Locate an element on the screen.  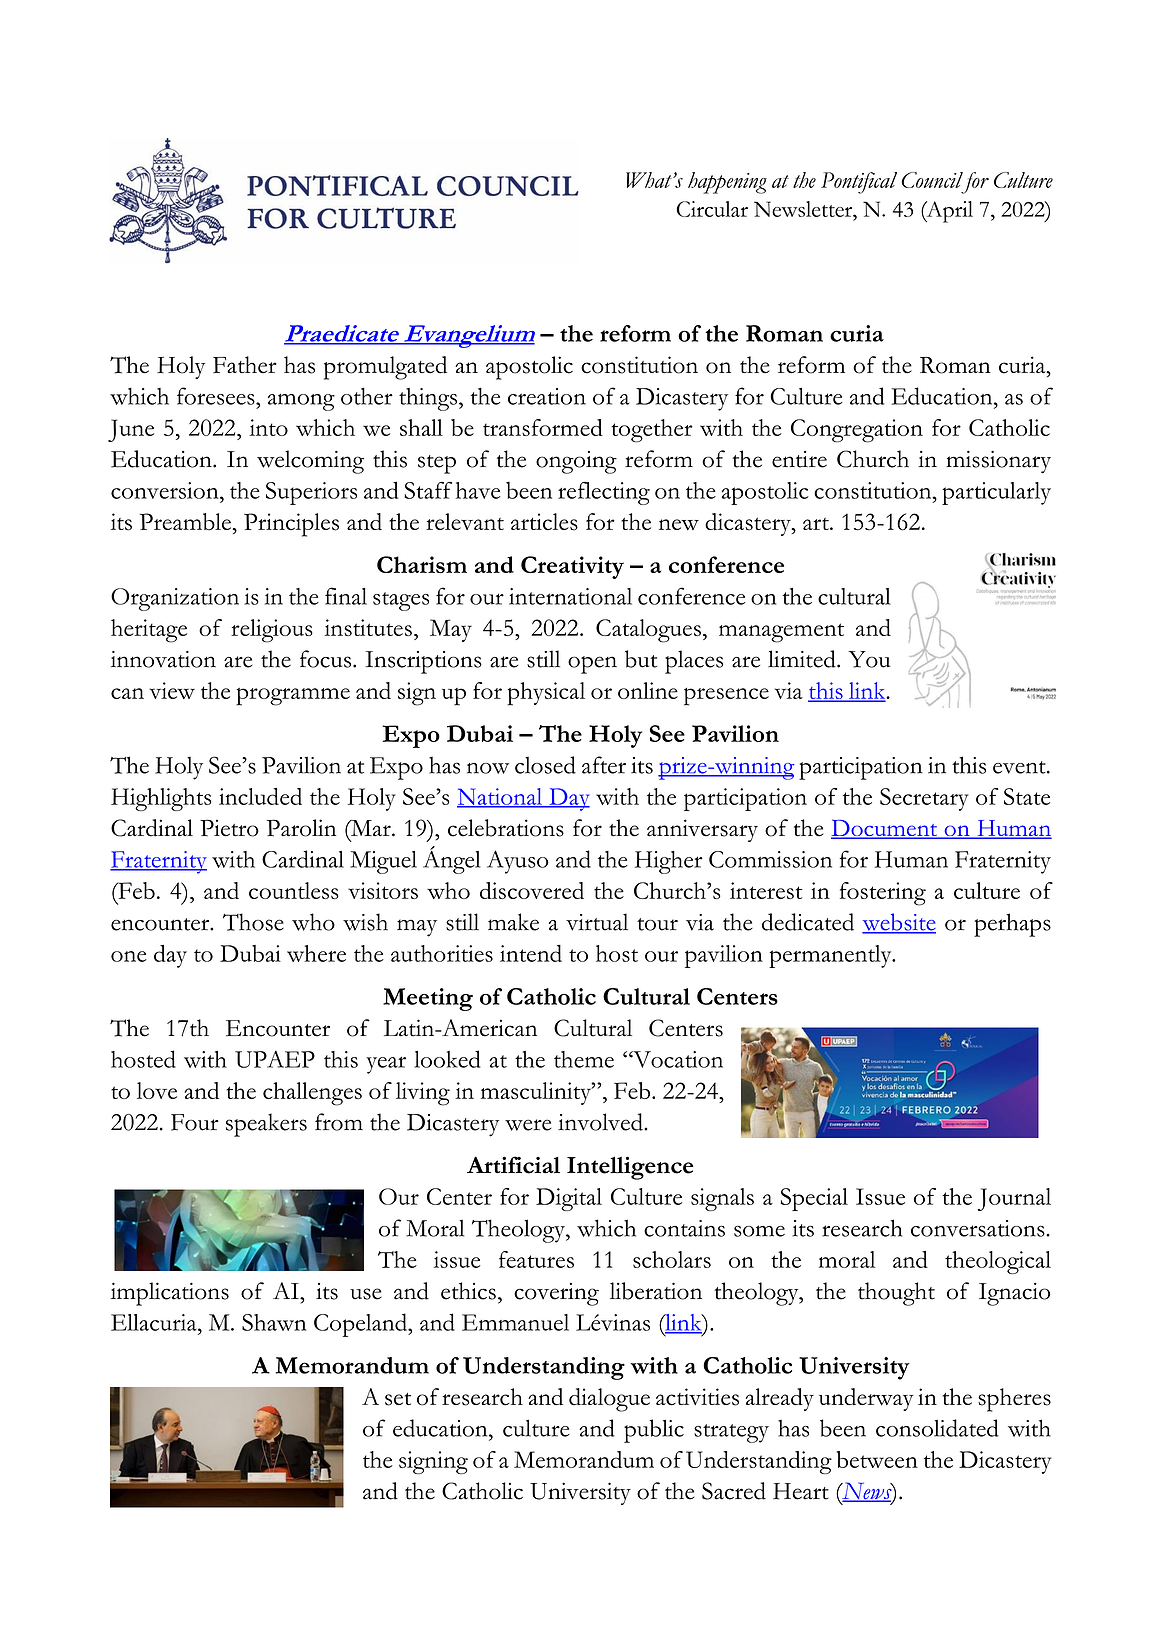
Document is located at coordinates (885, 829).
